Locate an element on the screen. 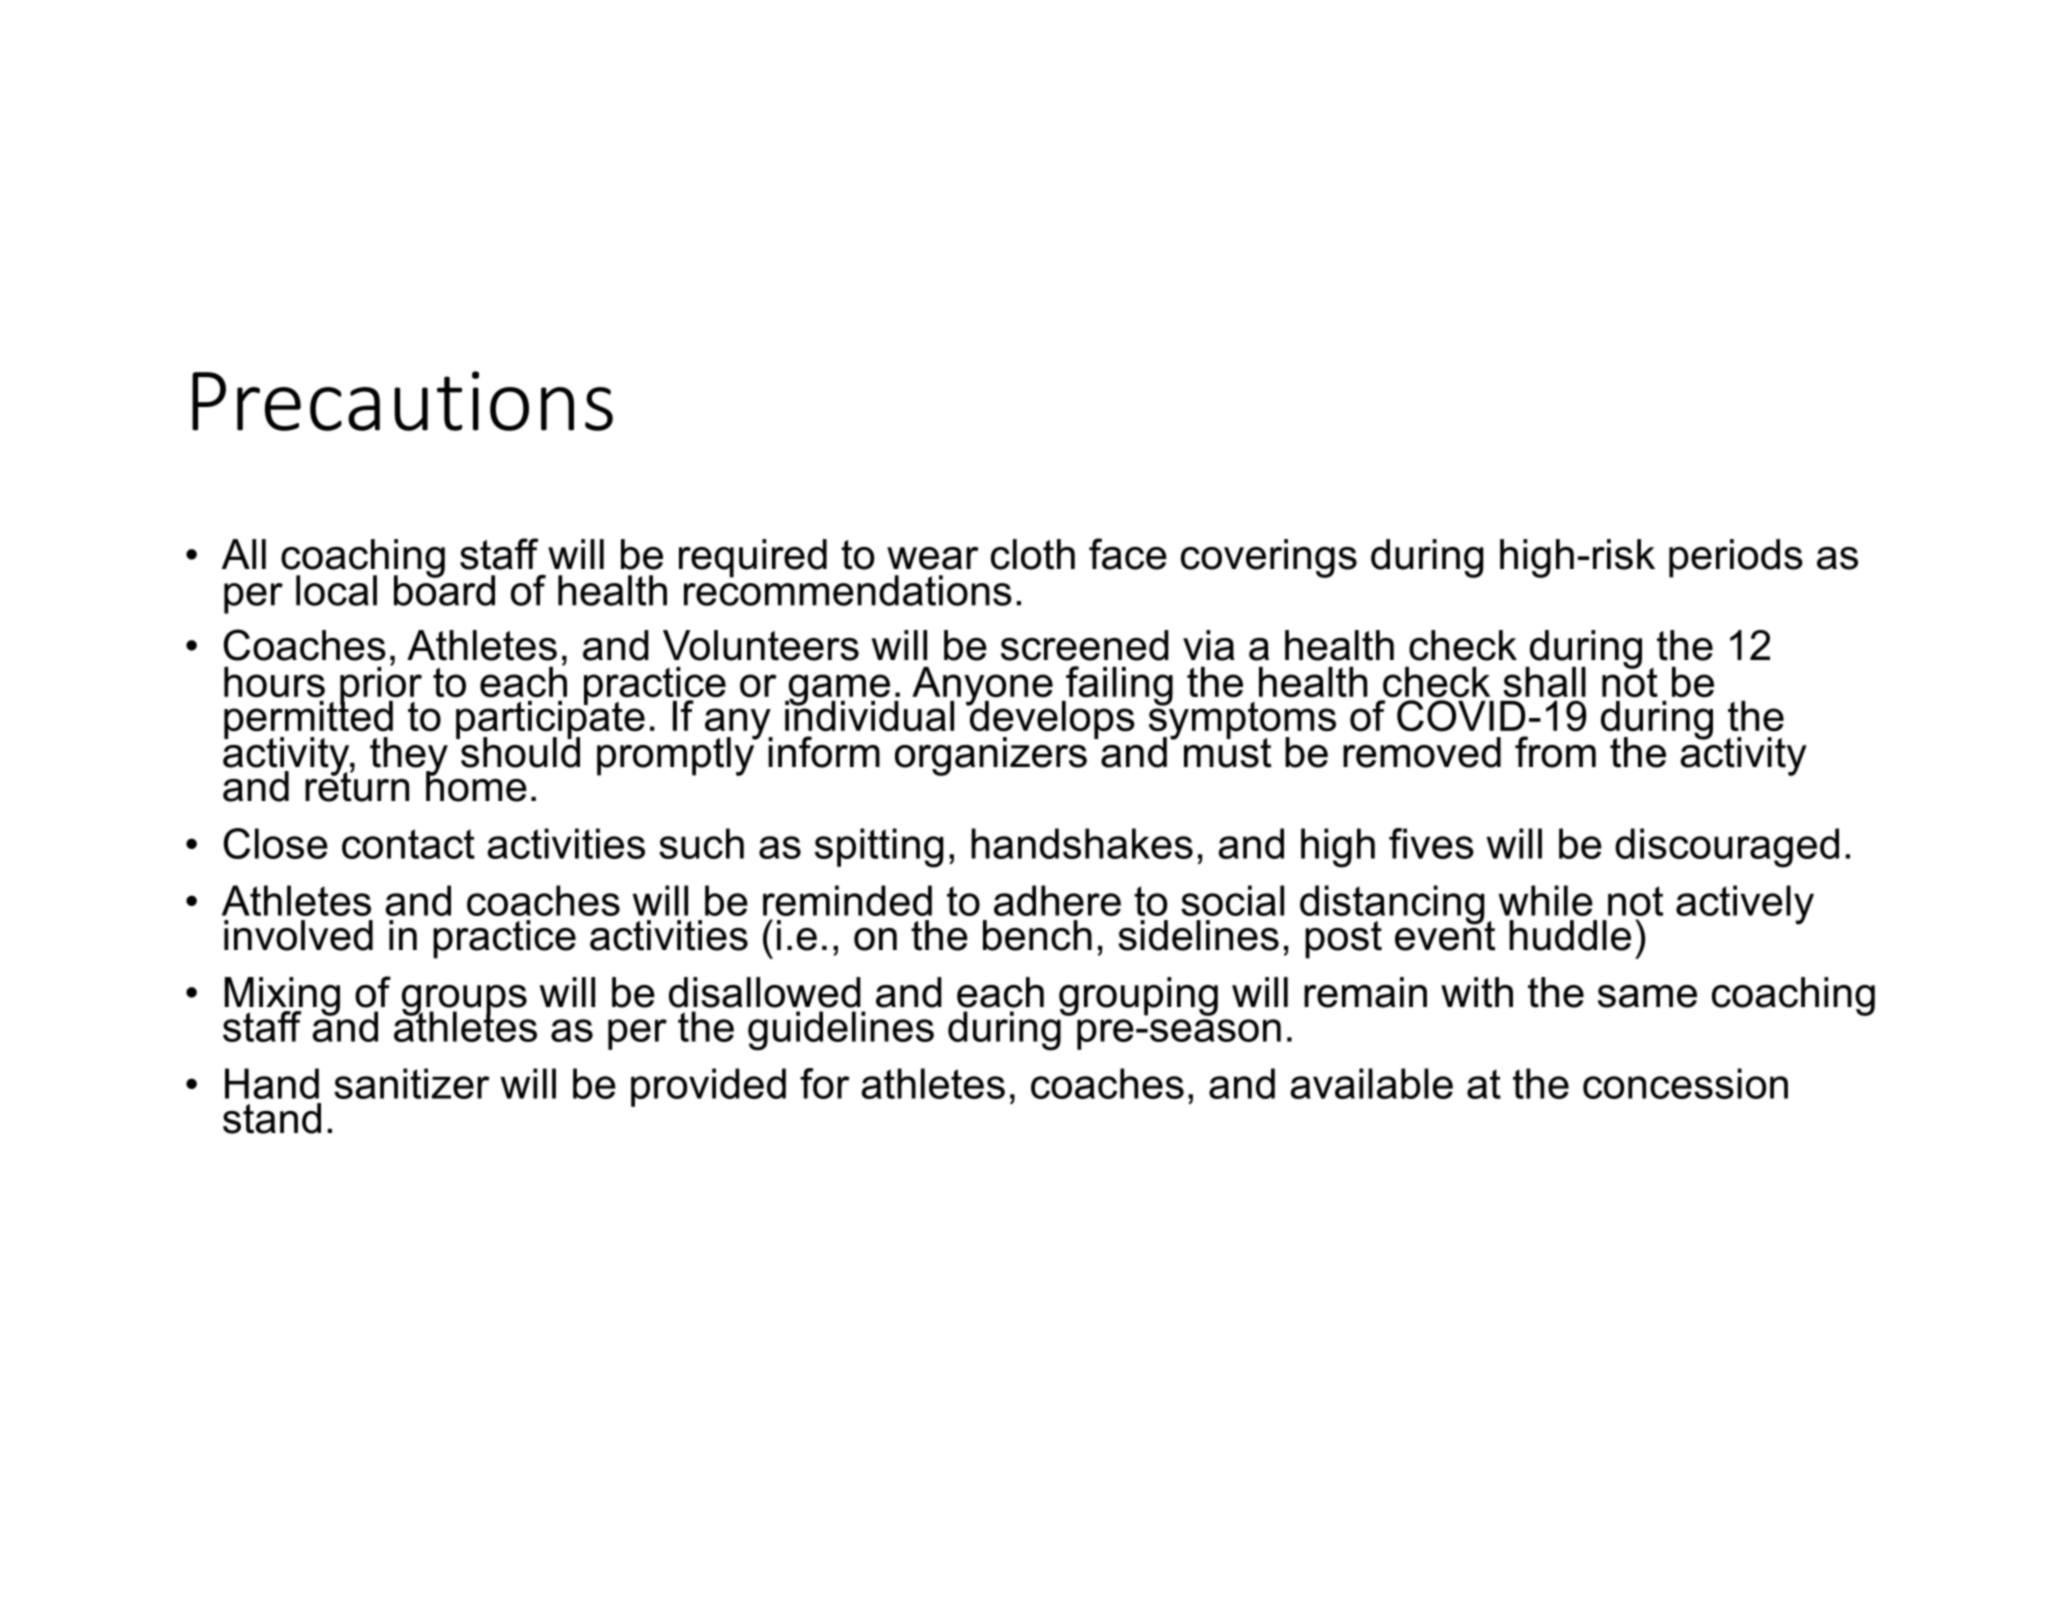  provided is located at coordinates (708, 1087).
